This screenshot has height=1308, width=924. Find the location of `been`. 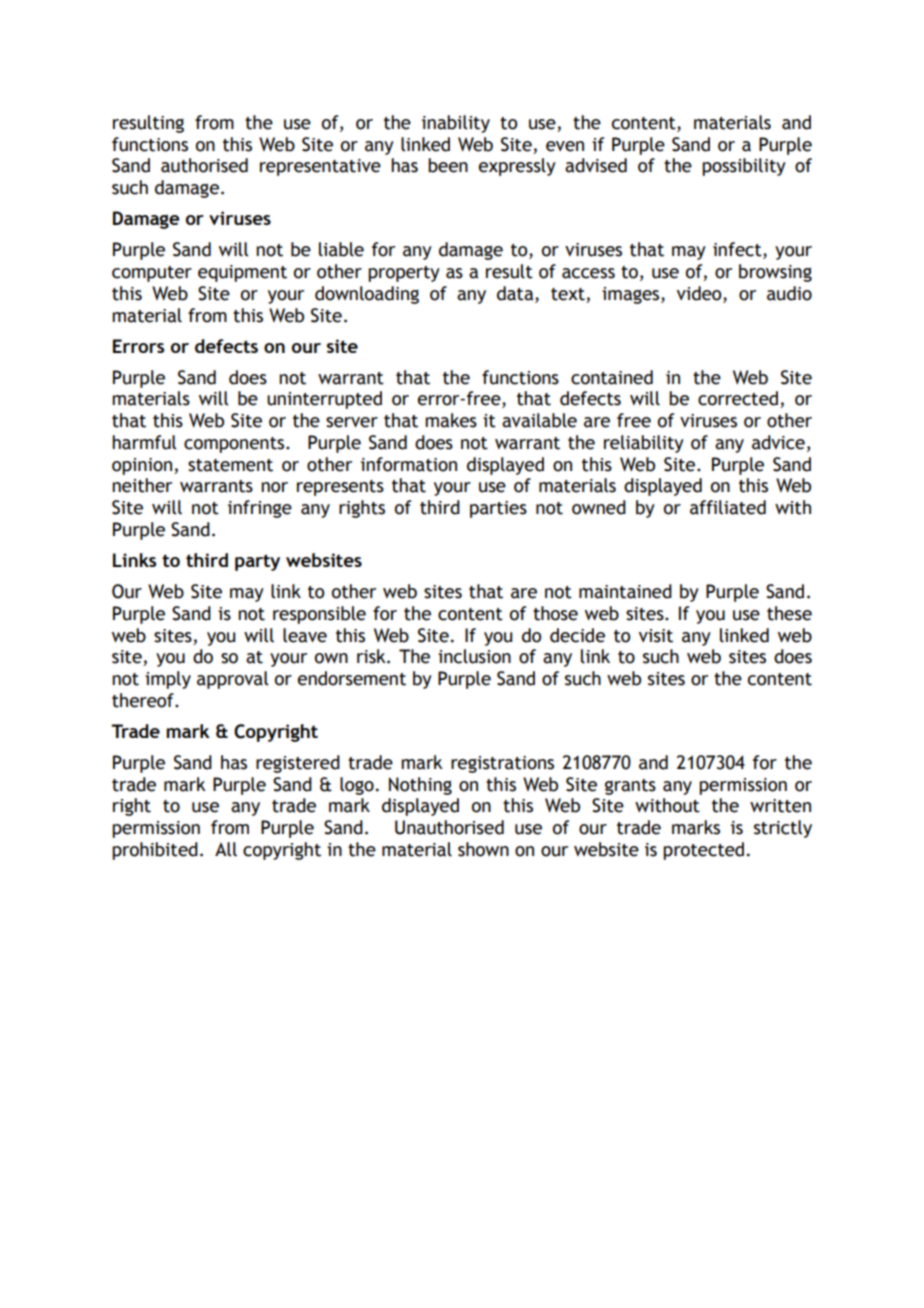

been is located at coordinates (448, 165).
